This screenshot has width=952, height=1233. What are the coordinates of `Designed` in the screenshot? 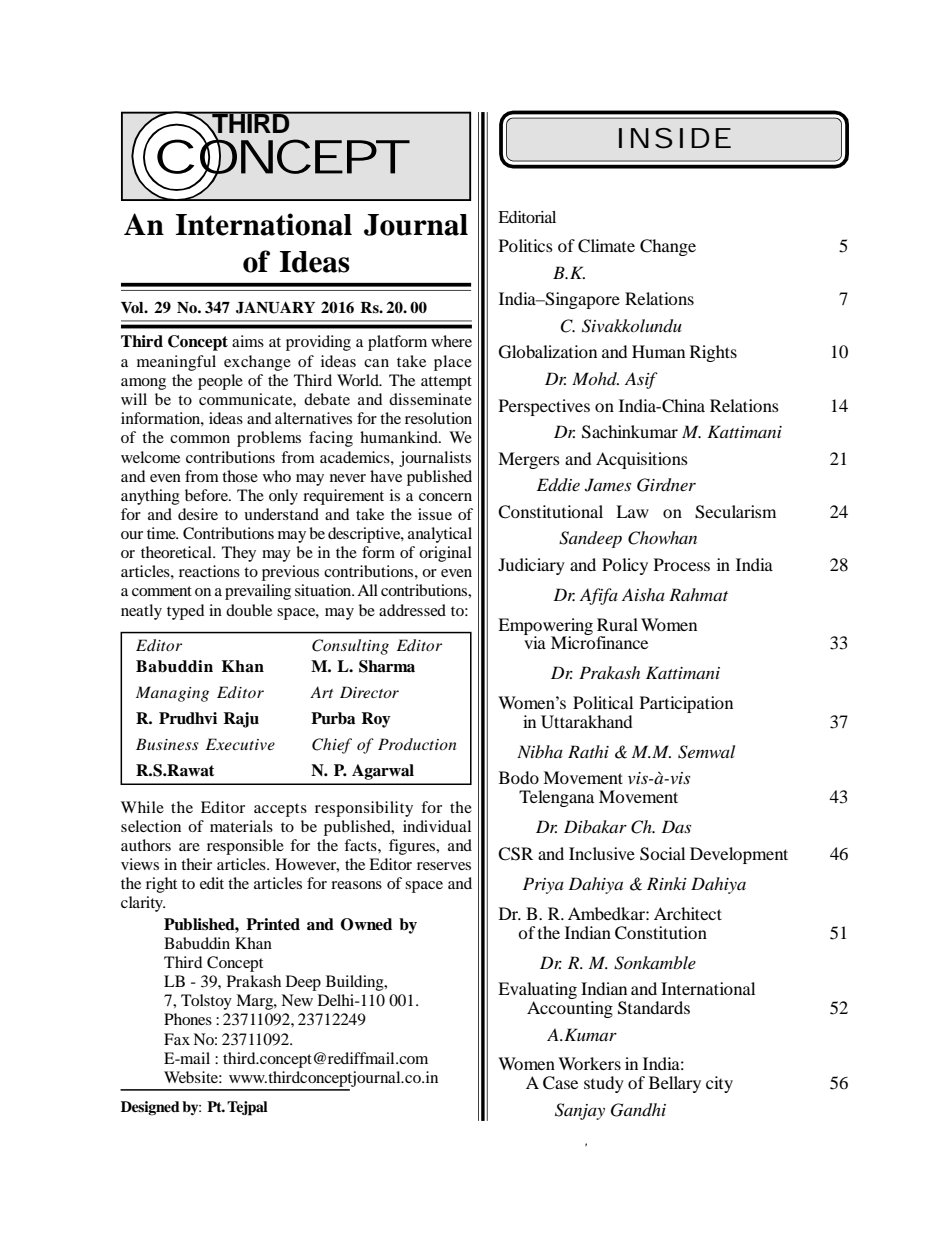 It's located at (150, 1108).
